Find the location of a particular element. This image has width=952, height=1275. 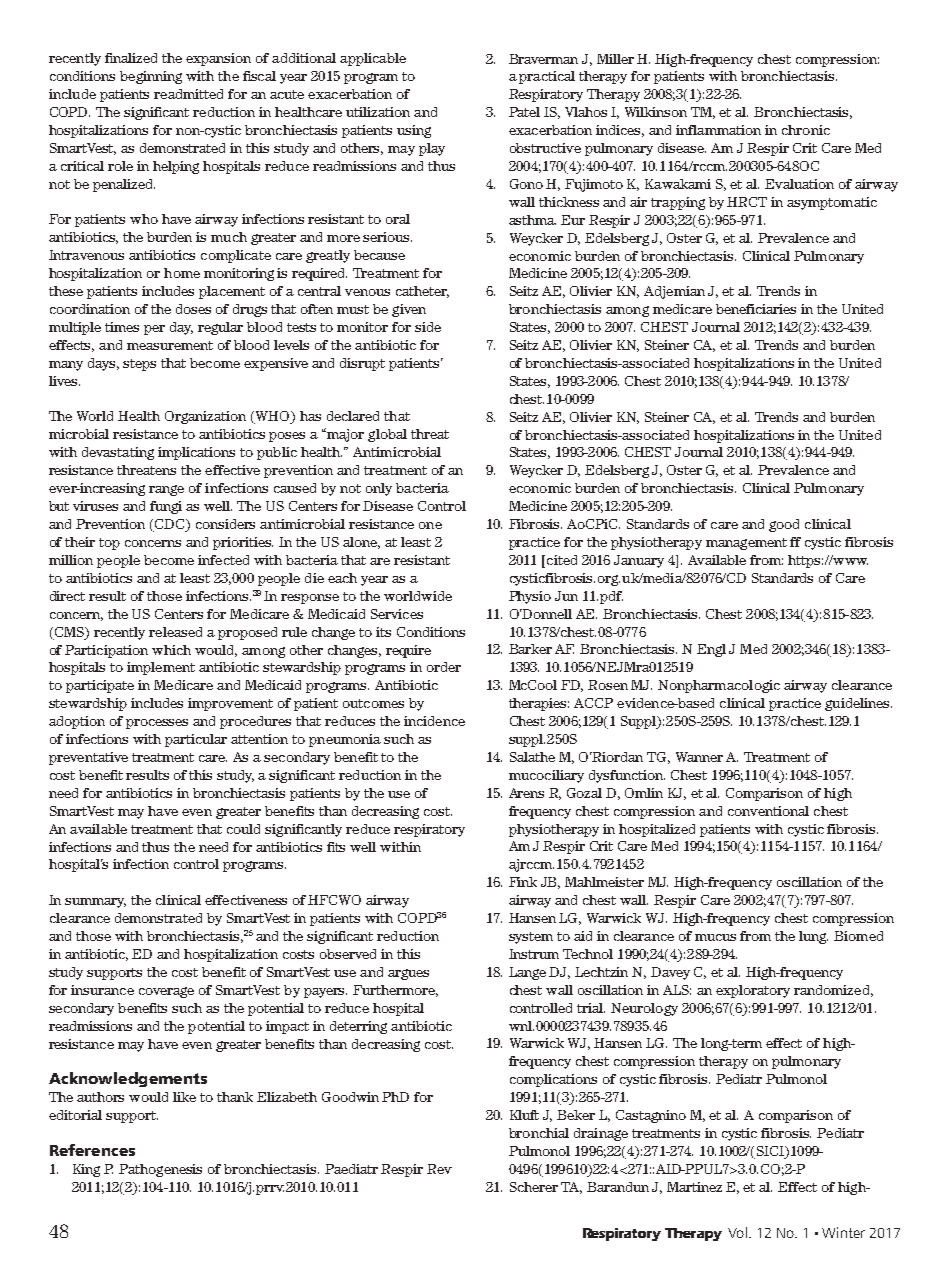

given is located at coordinates (409, 310).
